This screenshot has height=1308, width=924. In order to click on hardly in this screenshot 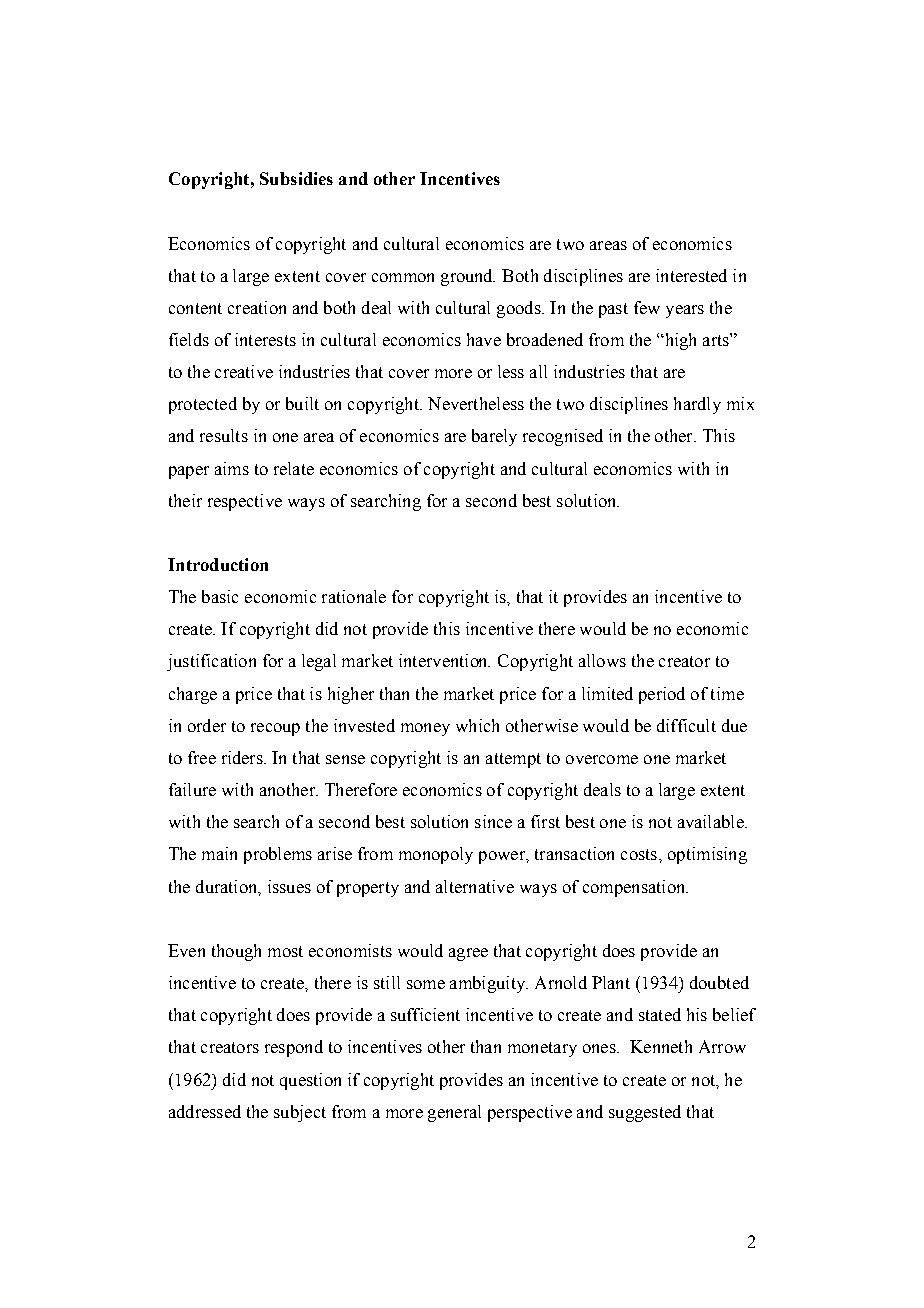, I will do `click(697, 405)`.
